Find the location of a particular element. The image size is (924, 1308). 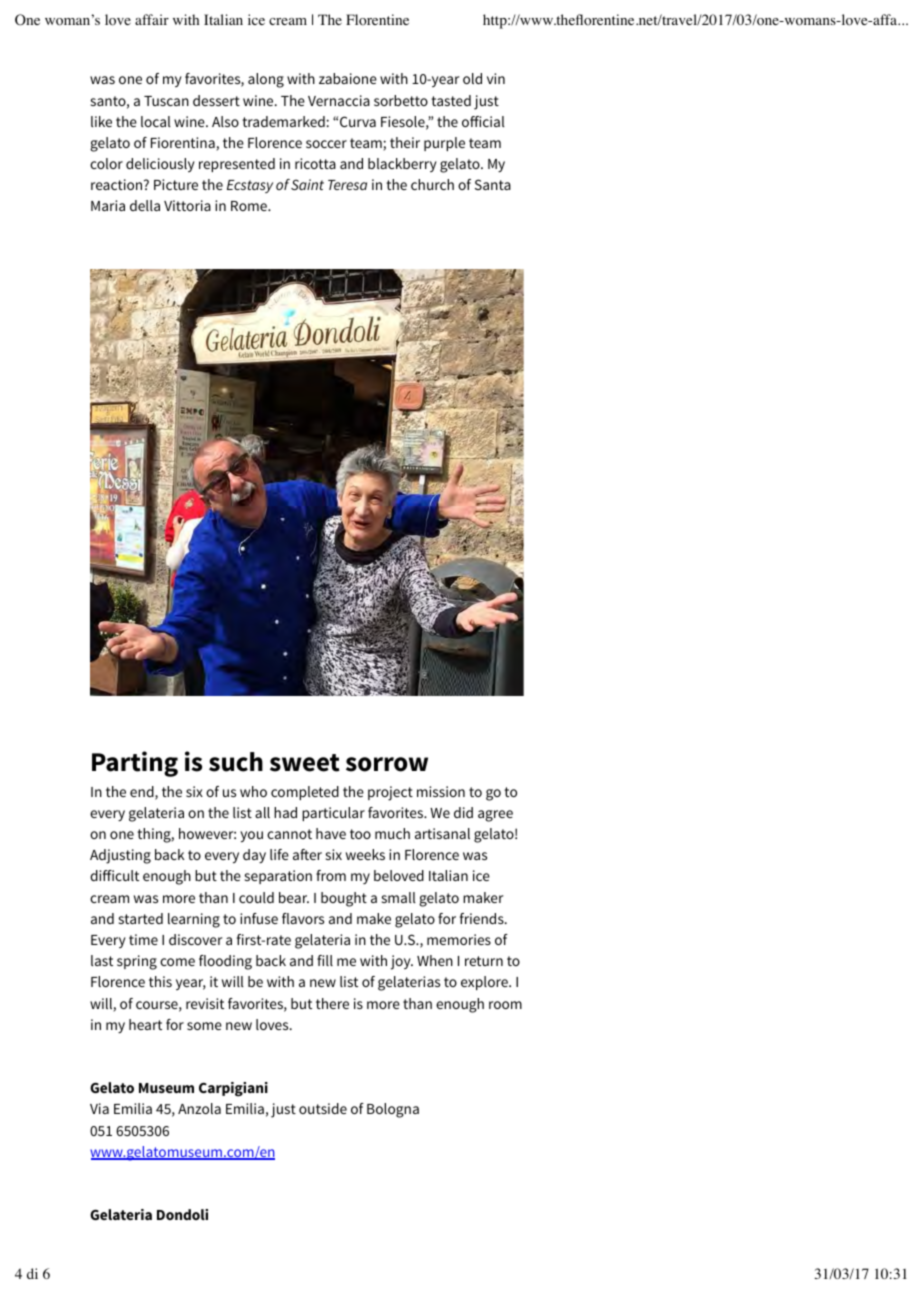

trademarked is located at coordinates (283, 121).
